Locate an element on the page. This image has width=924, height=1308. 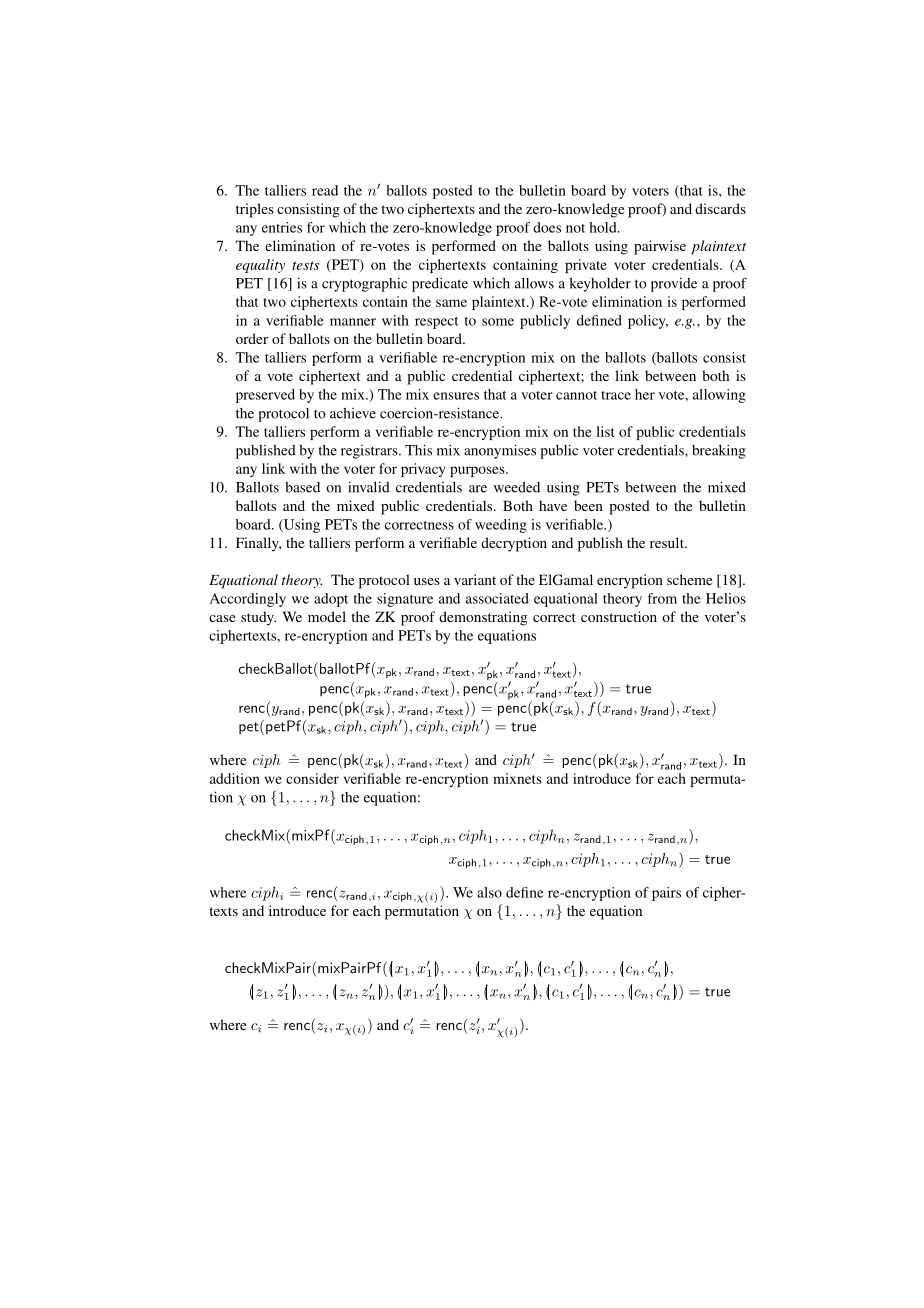
order is located at coordinates (252, 338).
